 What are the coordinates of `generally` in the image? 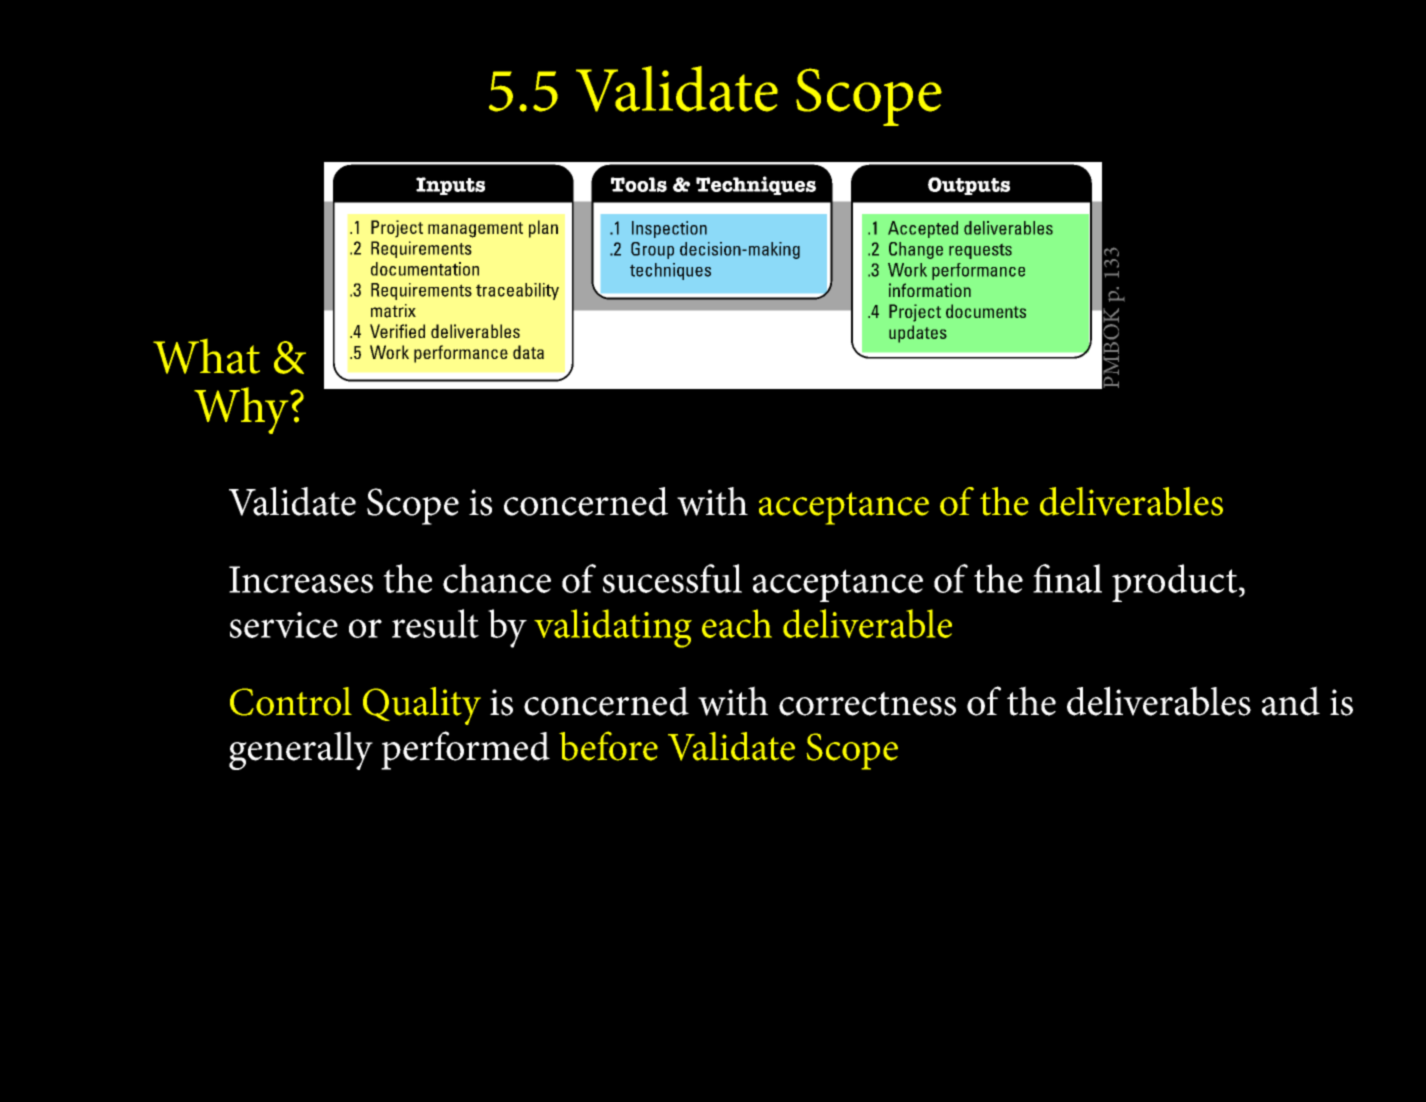 It's located at (301, 750).
